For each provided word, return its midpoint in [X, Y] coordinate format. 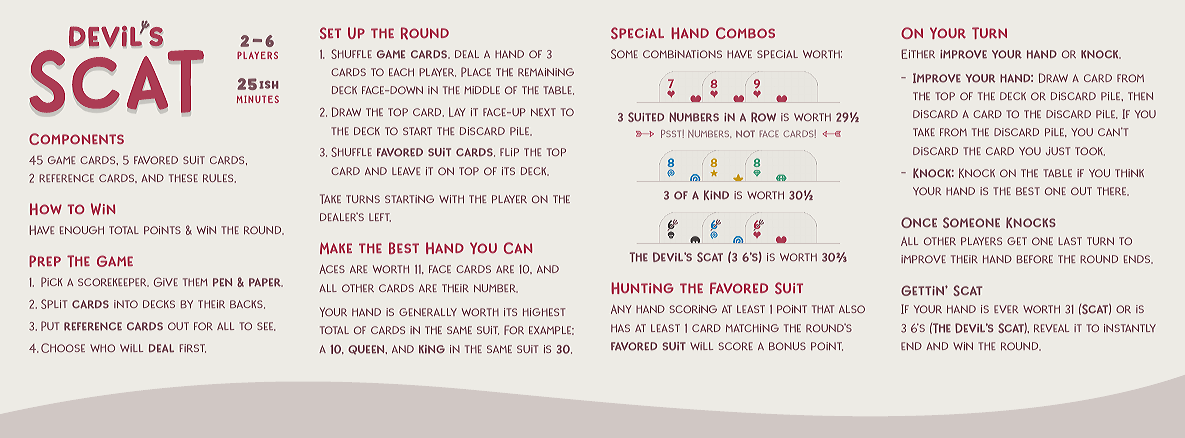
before [1035, 259]
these [183, 178]
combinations [682, 54]
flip [509, 152]
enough [82, 230]
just [1058, 151]
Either [918, 54]
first [192, 348]
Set [330, 33]
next [543, 112]
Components [76, 139]
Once [919, 222]
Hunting [642, 288]
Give [166, 282]
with [451, 199]
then [1140, 96]
